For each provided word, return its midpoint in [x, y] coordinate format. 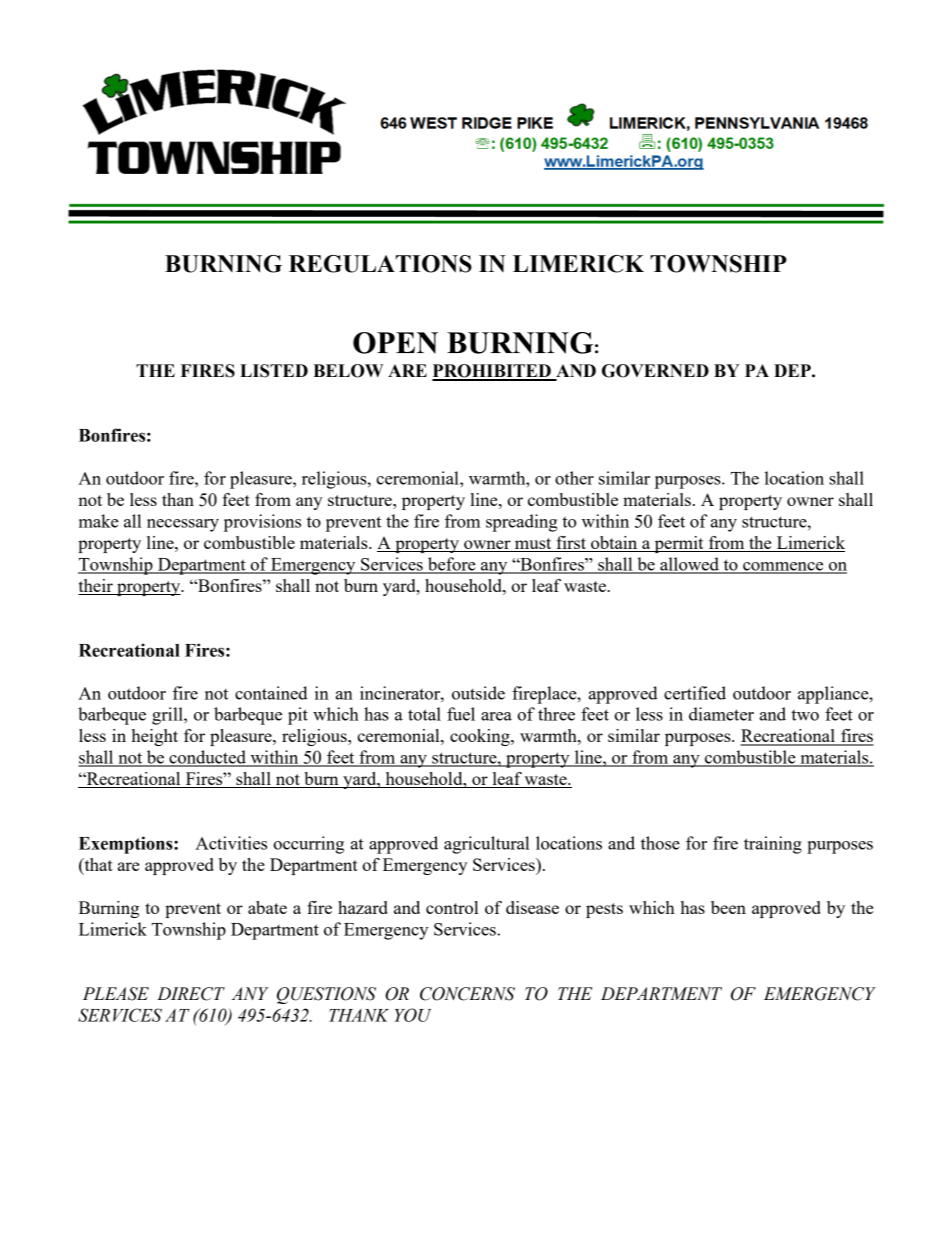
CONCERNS [467, 994]
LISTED [274, 371]
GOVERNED [655, 371]
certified [695, 693]
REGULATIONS [380, 264]
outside [478, 693]
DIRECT [191, 994]
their [96, 587]
